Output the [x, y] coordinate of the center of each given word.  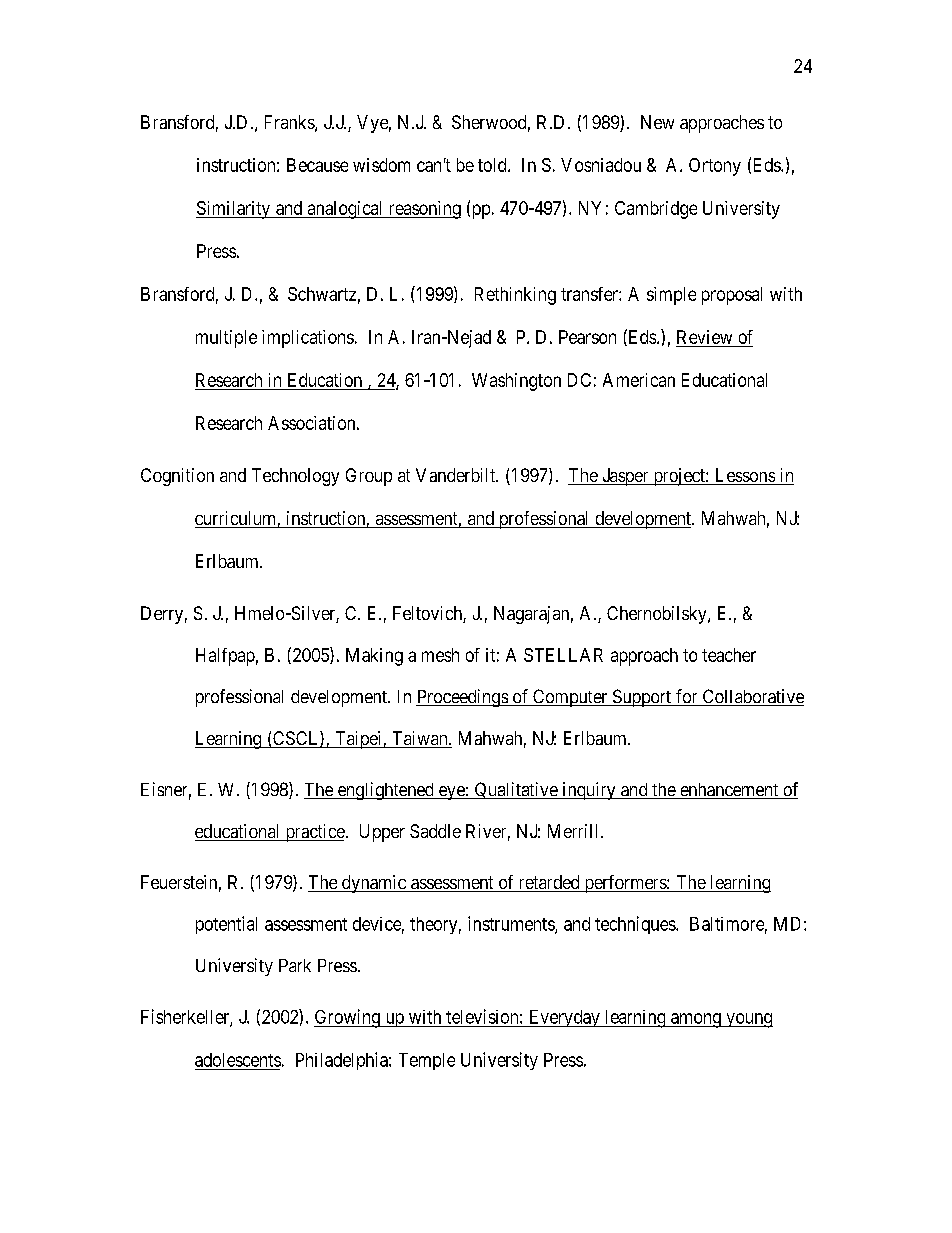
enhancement [729, 791]
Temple [427, 1061]
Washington [516, 382]
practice [314, 833]
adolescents [238, 1060]
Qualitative [516, 790]
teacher [729, 655]
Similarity [234, 210]
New [657, 122]
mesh [440, 655]
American [639, 380]
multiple [226, 339]
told [493, 165]
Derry [162, 615]
